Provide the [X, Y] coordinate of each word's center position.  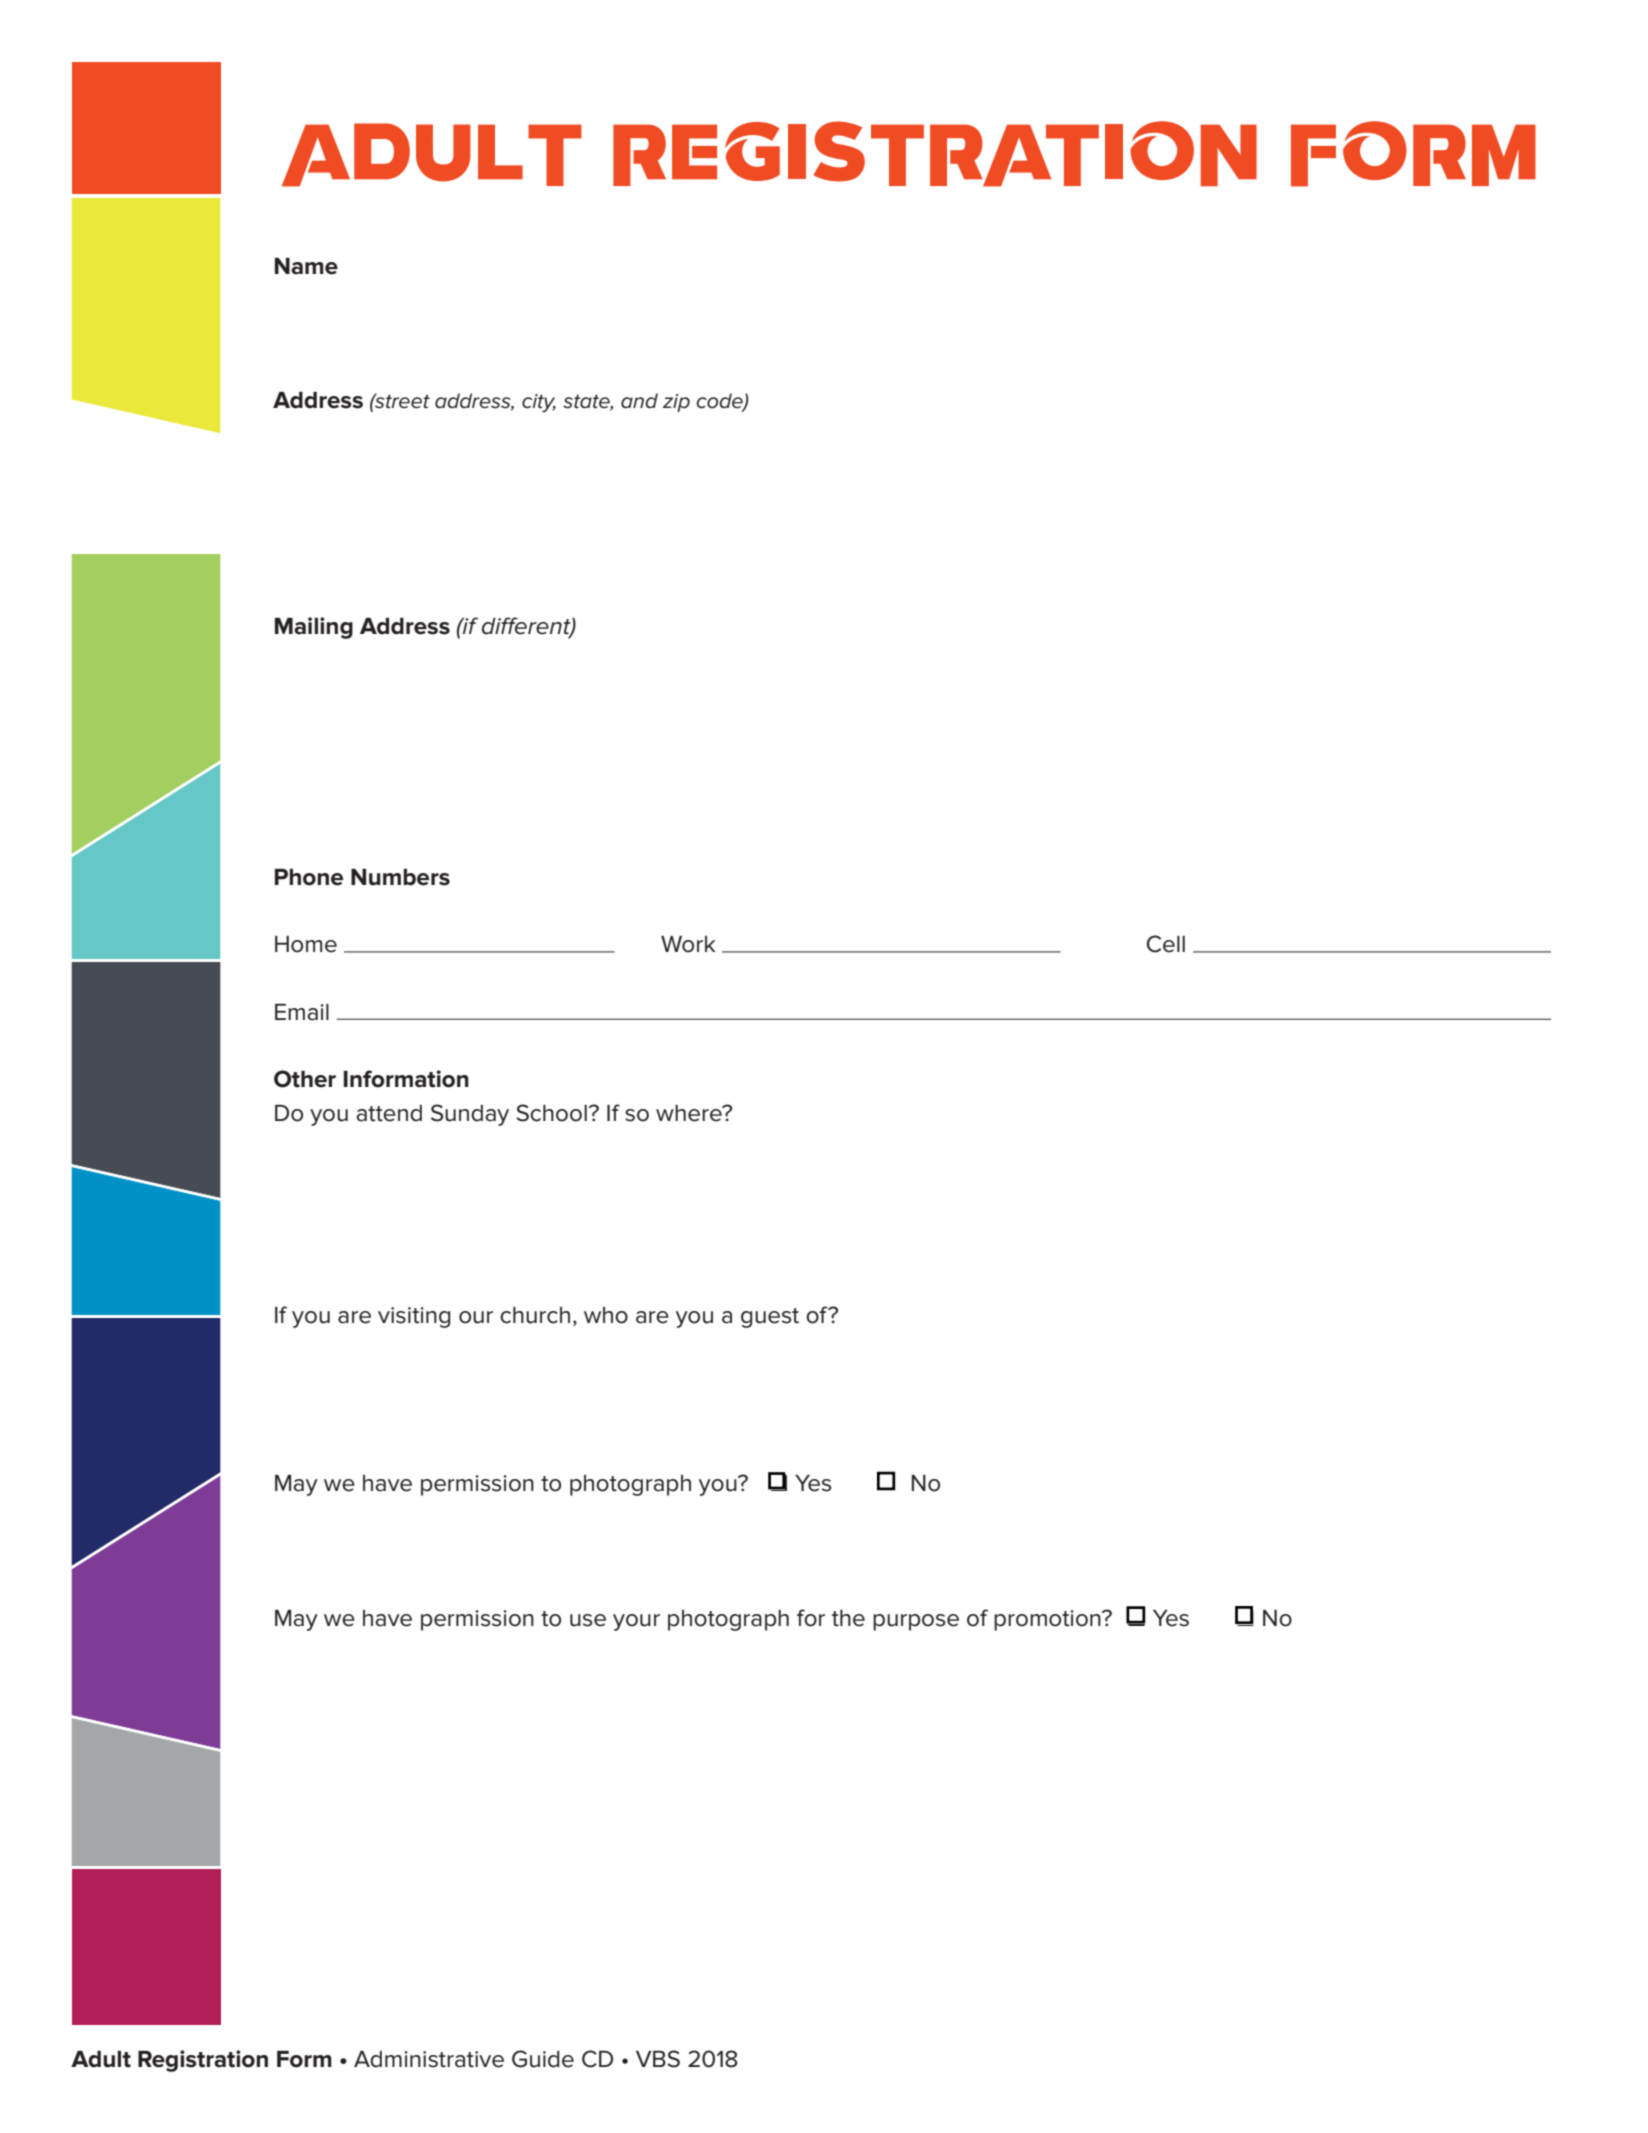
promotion [1048, 1620]
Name [306, 266]
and [639, 401]
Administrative [429, 2059]
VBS [658, 2059]
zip [676, 403]
